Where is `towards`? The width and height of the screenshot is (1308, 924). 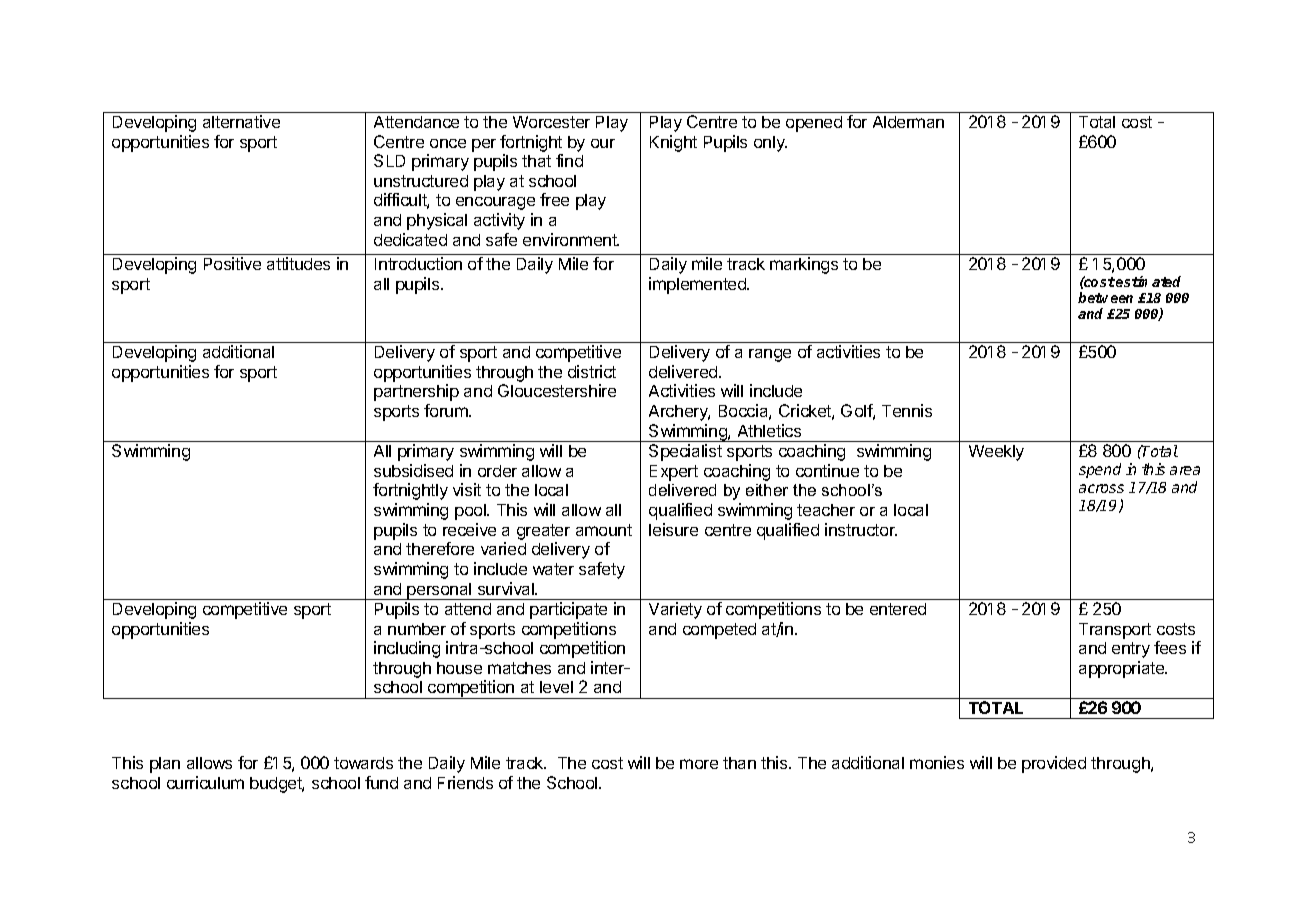
towards is located at coordinates (363, 763).
